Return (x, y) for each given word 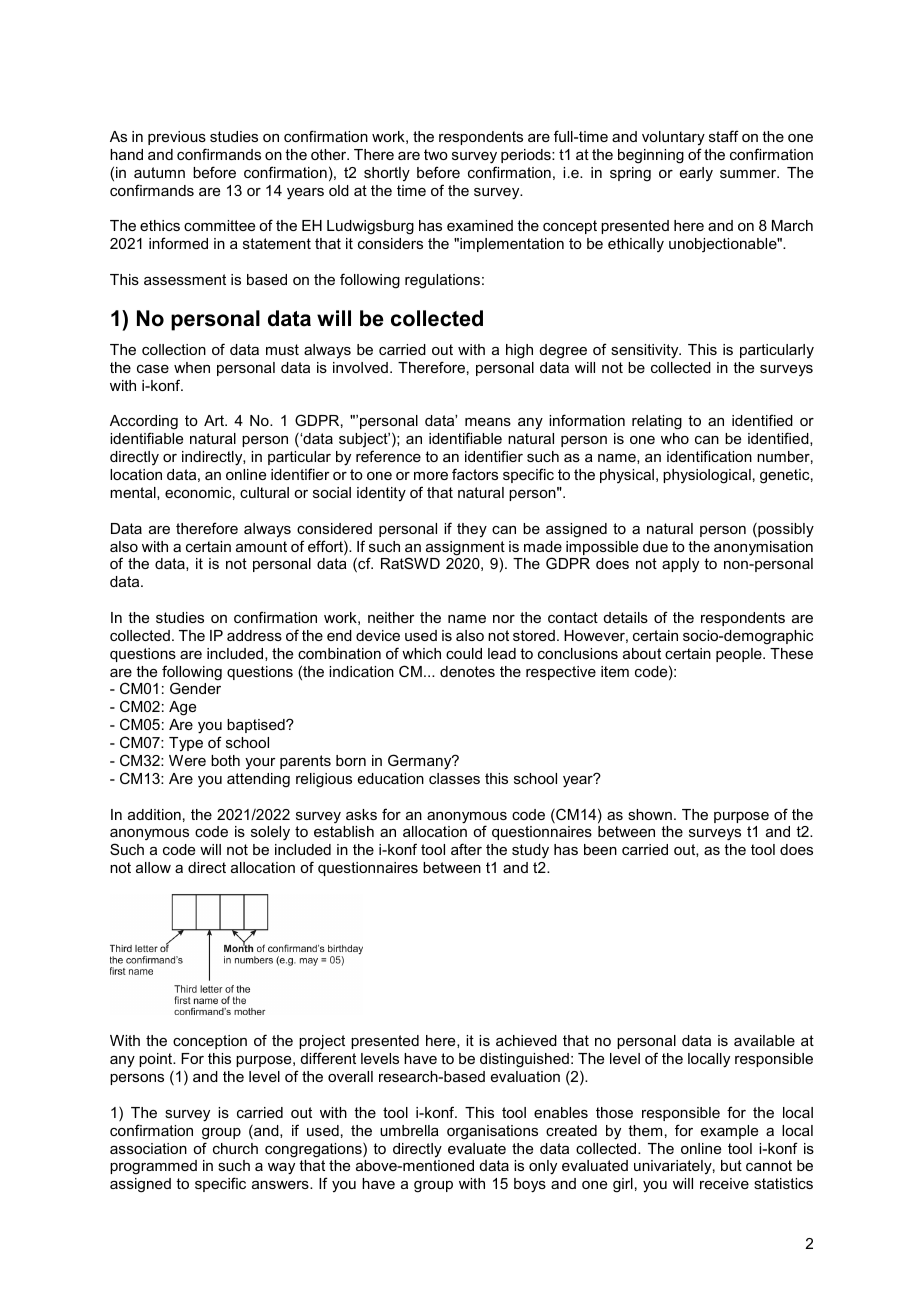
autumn (159, 172)
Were (187, 760)
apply (680, 565)
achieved (526, 1040)
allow (153, 867)
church (235, 1148)
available (764, 1040)
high (519, 351)
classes (454, 778)
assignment (465, 548)
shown (650, 814)
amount (261, 546)
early (696, 174)
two (436, 154)
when (192, 367)
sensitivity (646, 351)
